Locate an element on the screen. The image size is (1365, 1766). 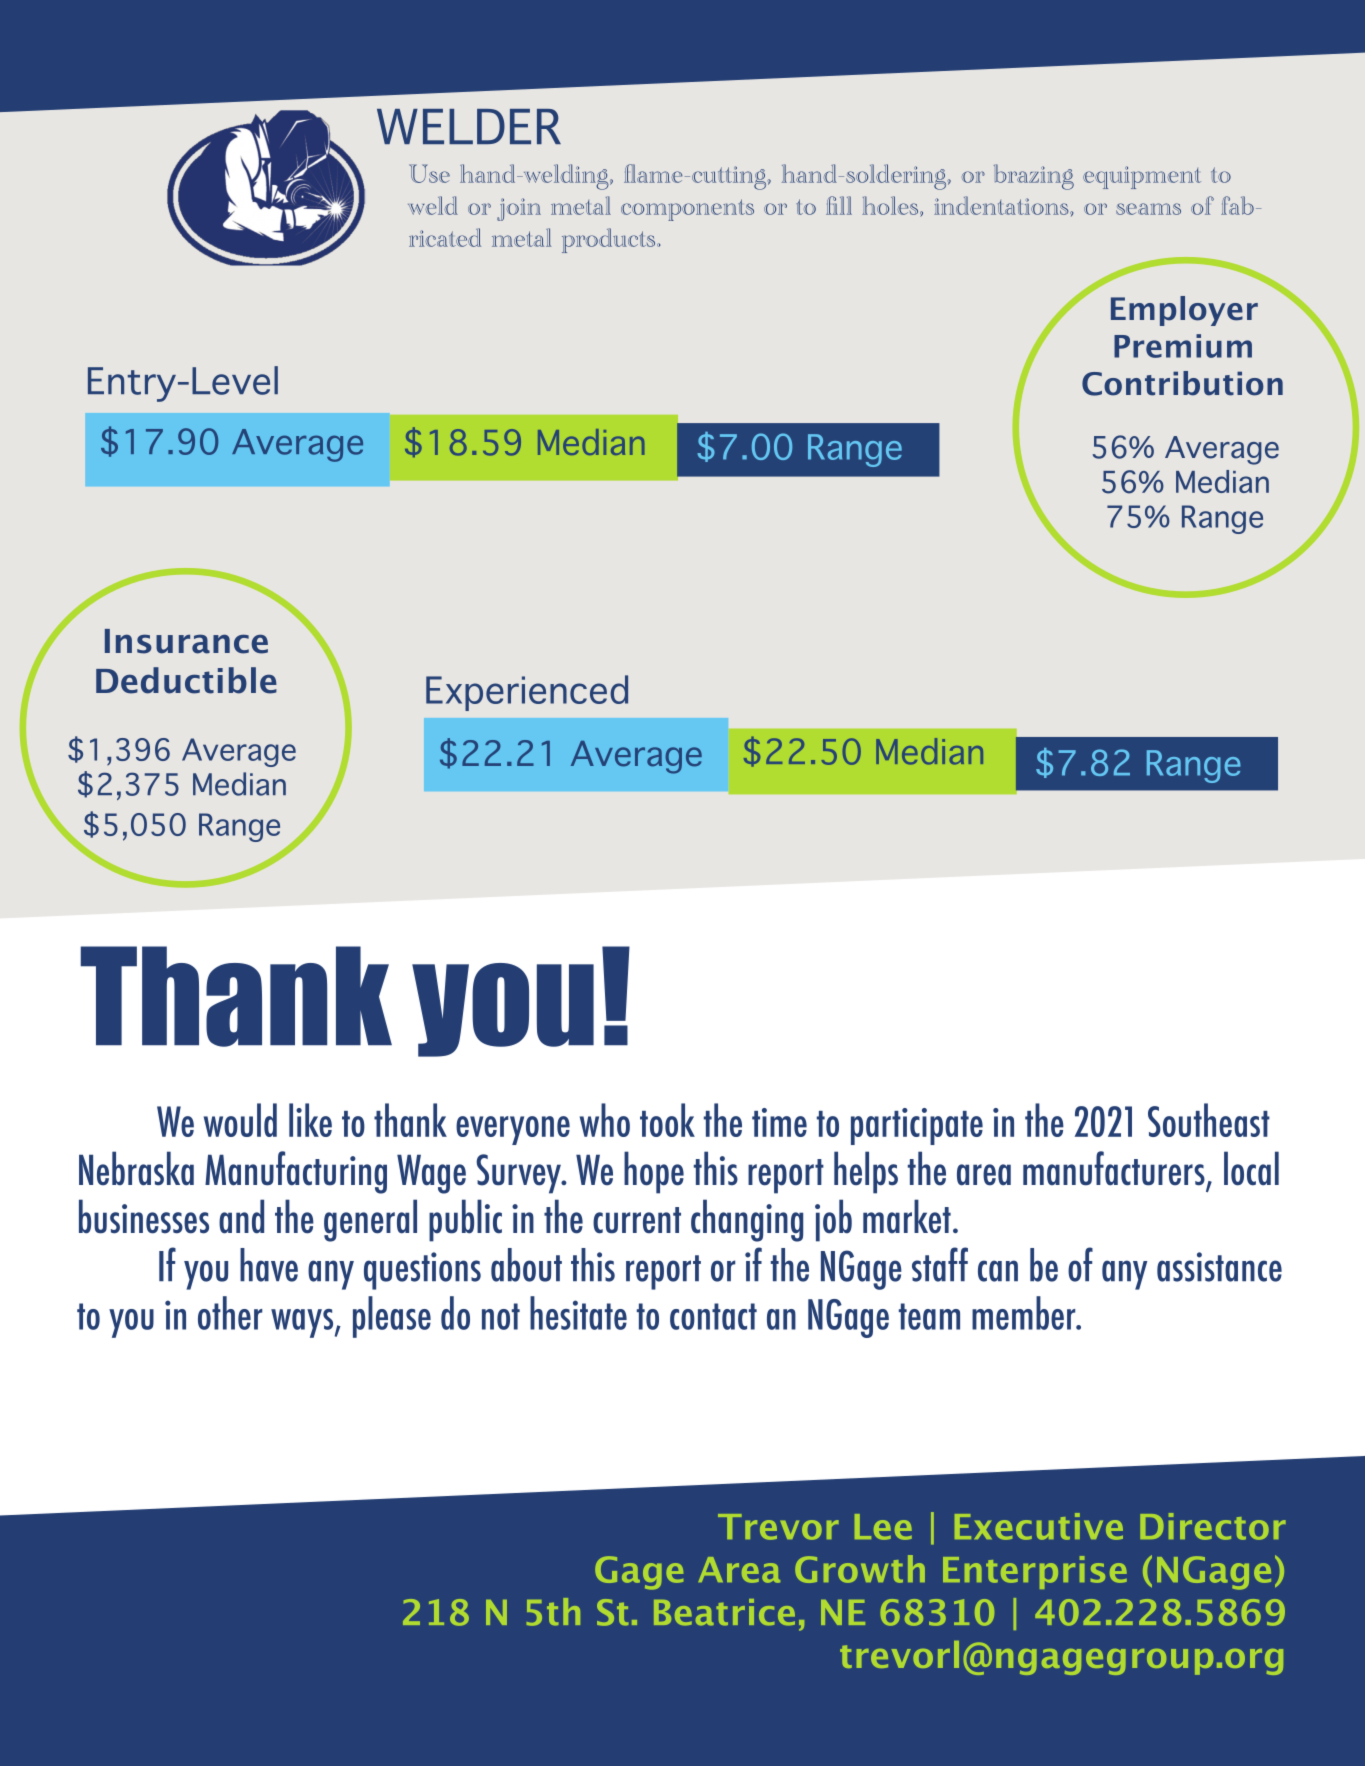
Enterprise is located at coordinates (1035, 1572).
